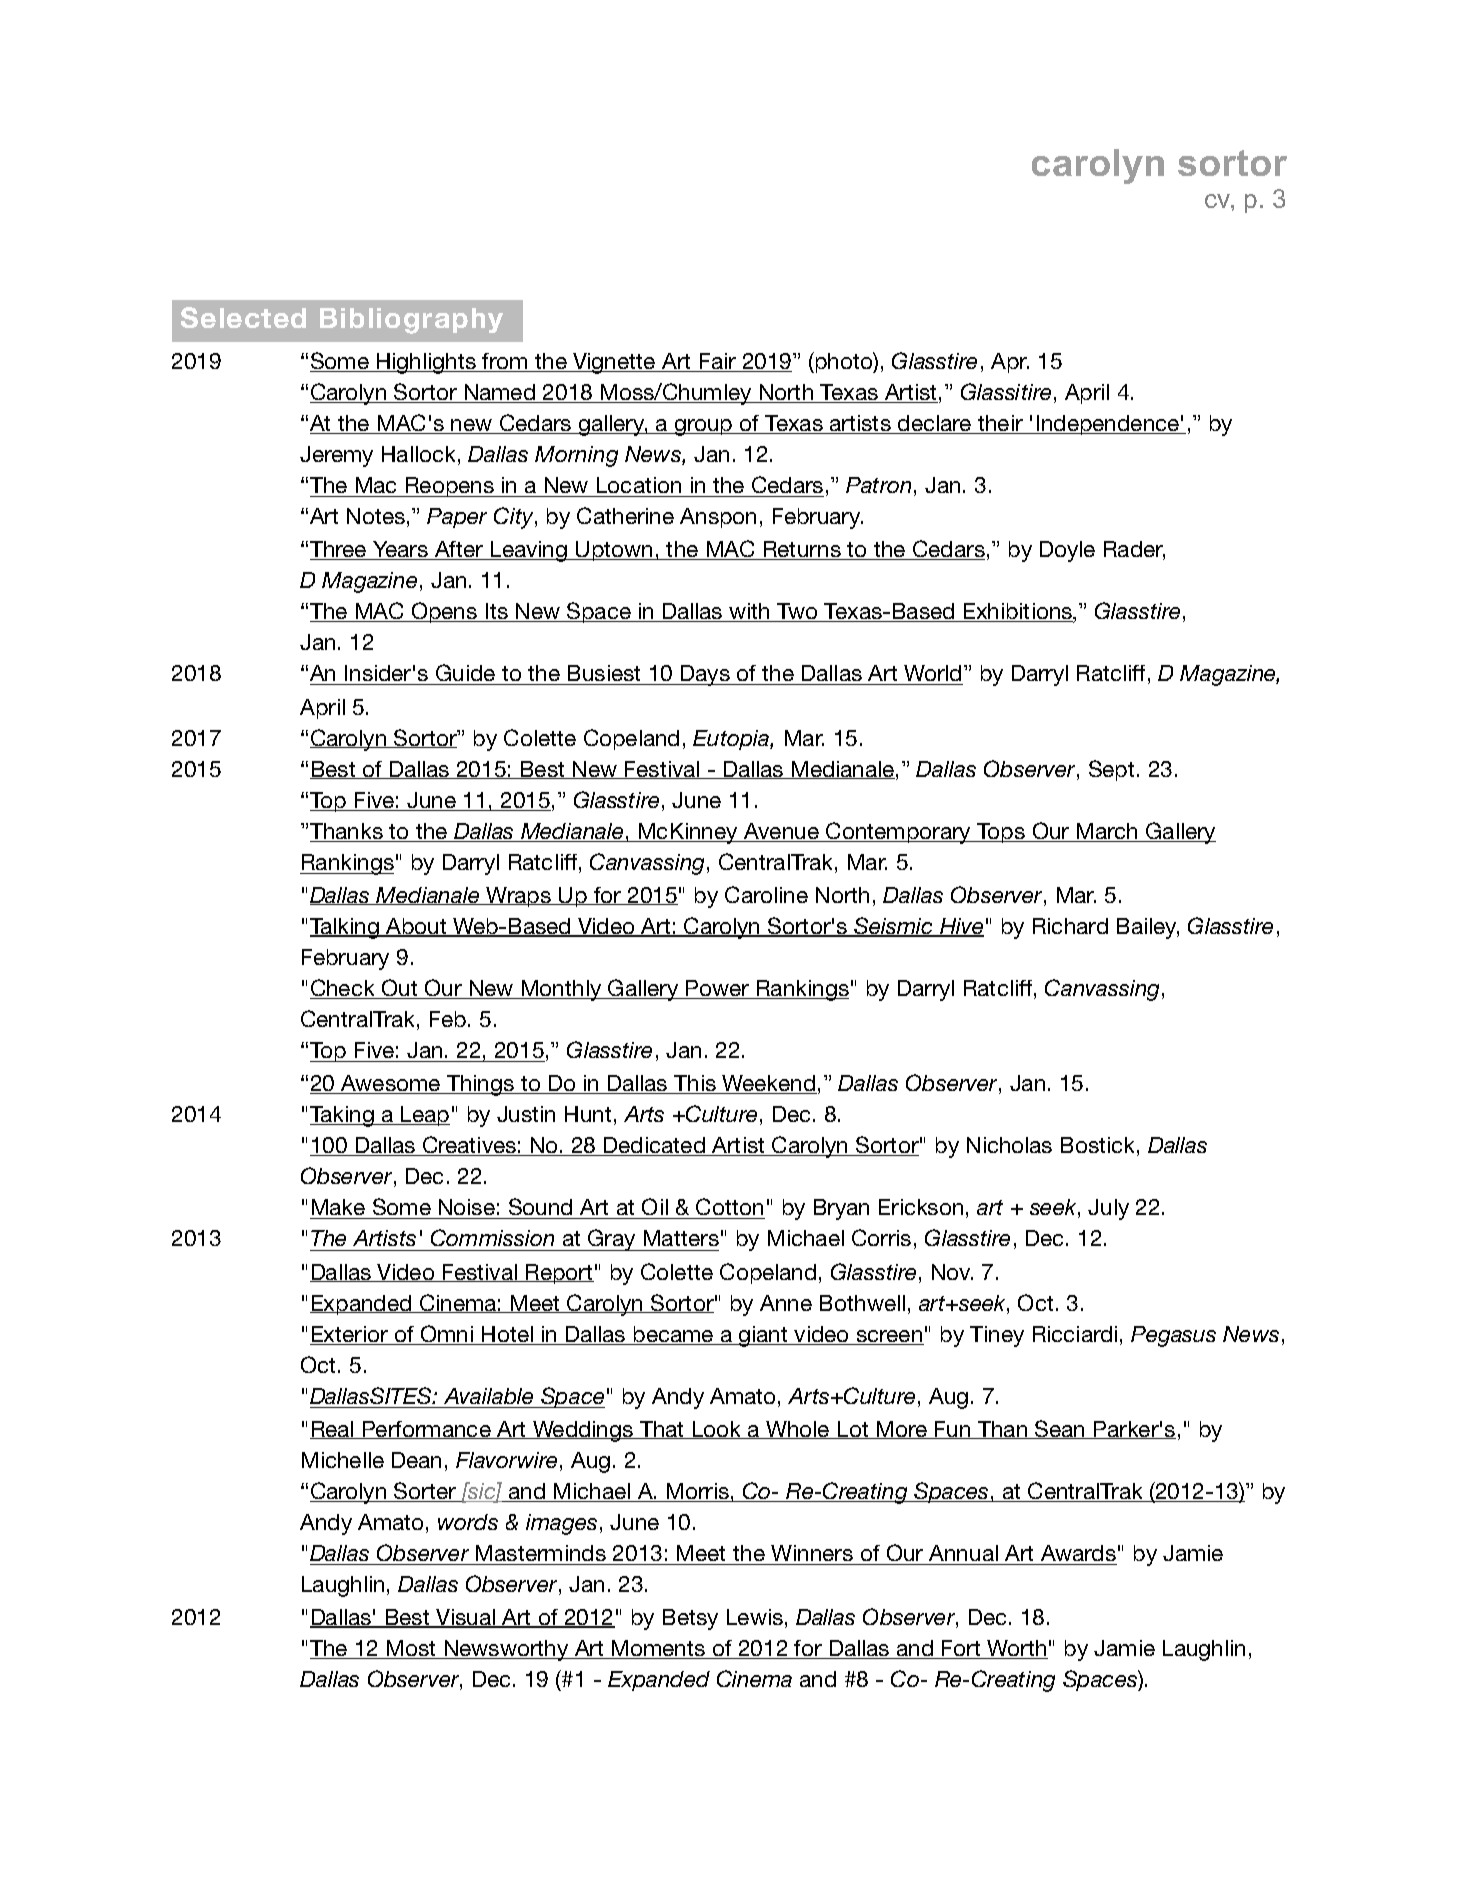 The height and width of the image is (1888, 1459). I want to click on Betsy, so click(690, 1619).
